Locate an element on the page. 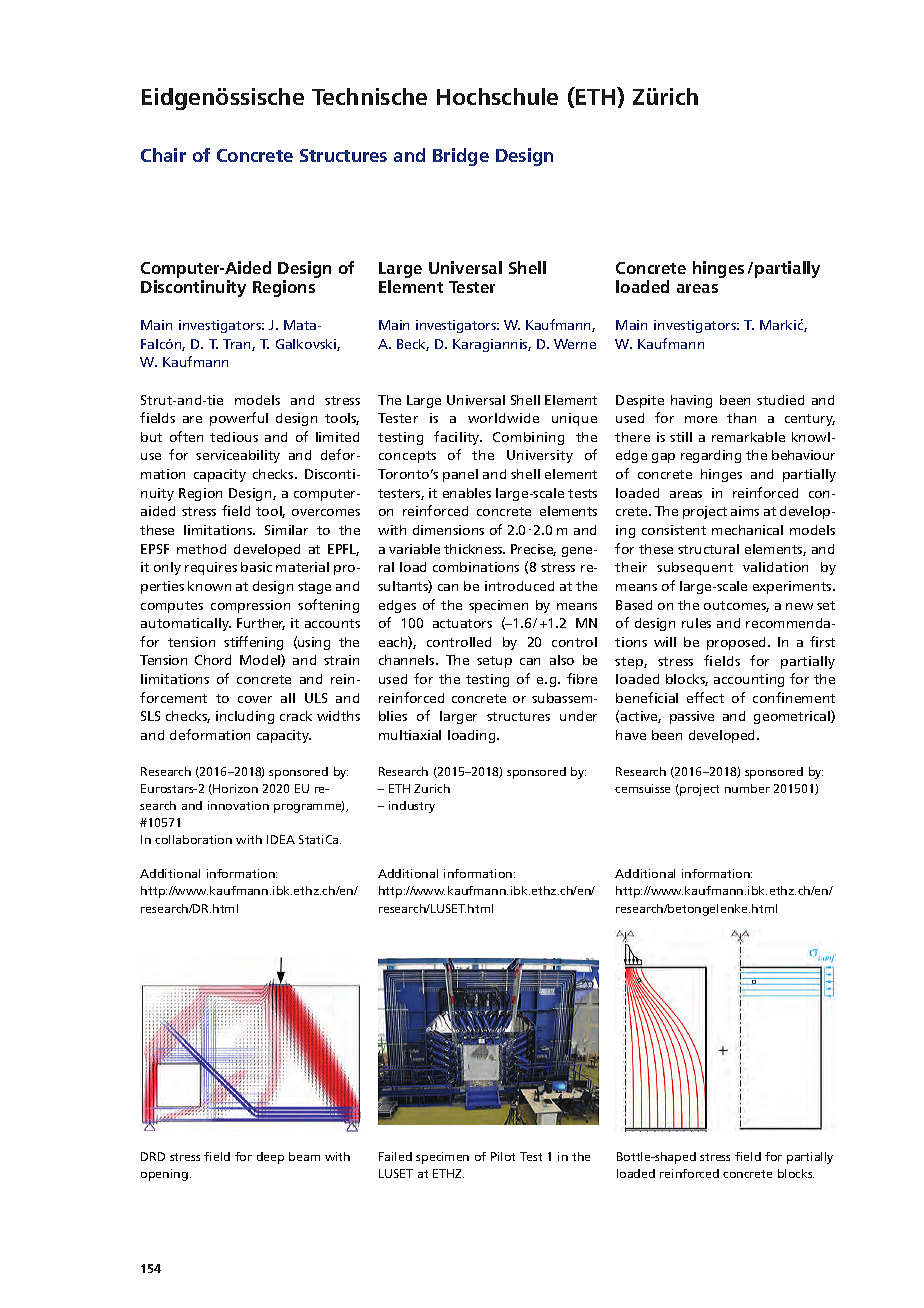  studied is located at coordinates (780, 400).
